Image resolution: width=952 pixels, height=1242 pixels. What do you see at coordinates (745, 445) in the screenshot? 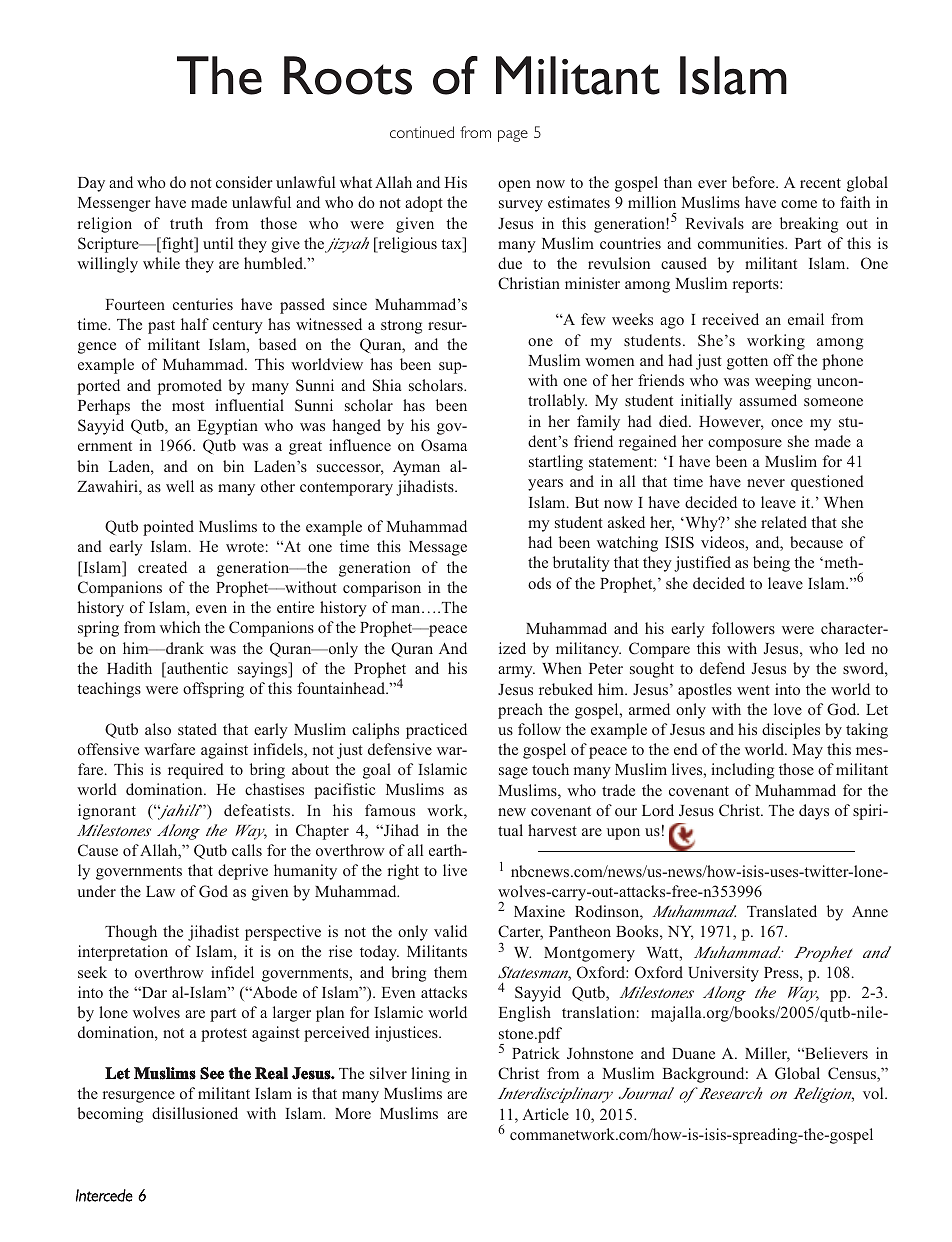
I see `composure` at bounding box center [745, 445].
